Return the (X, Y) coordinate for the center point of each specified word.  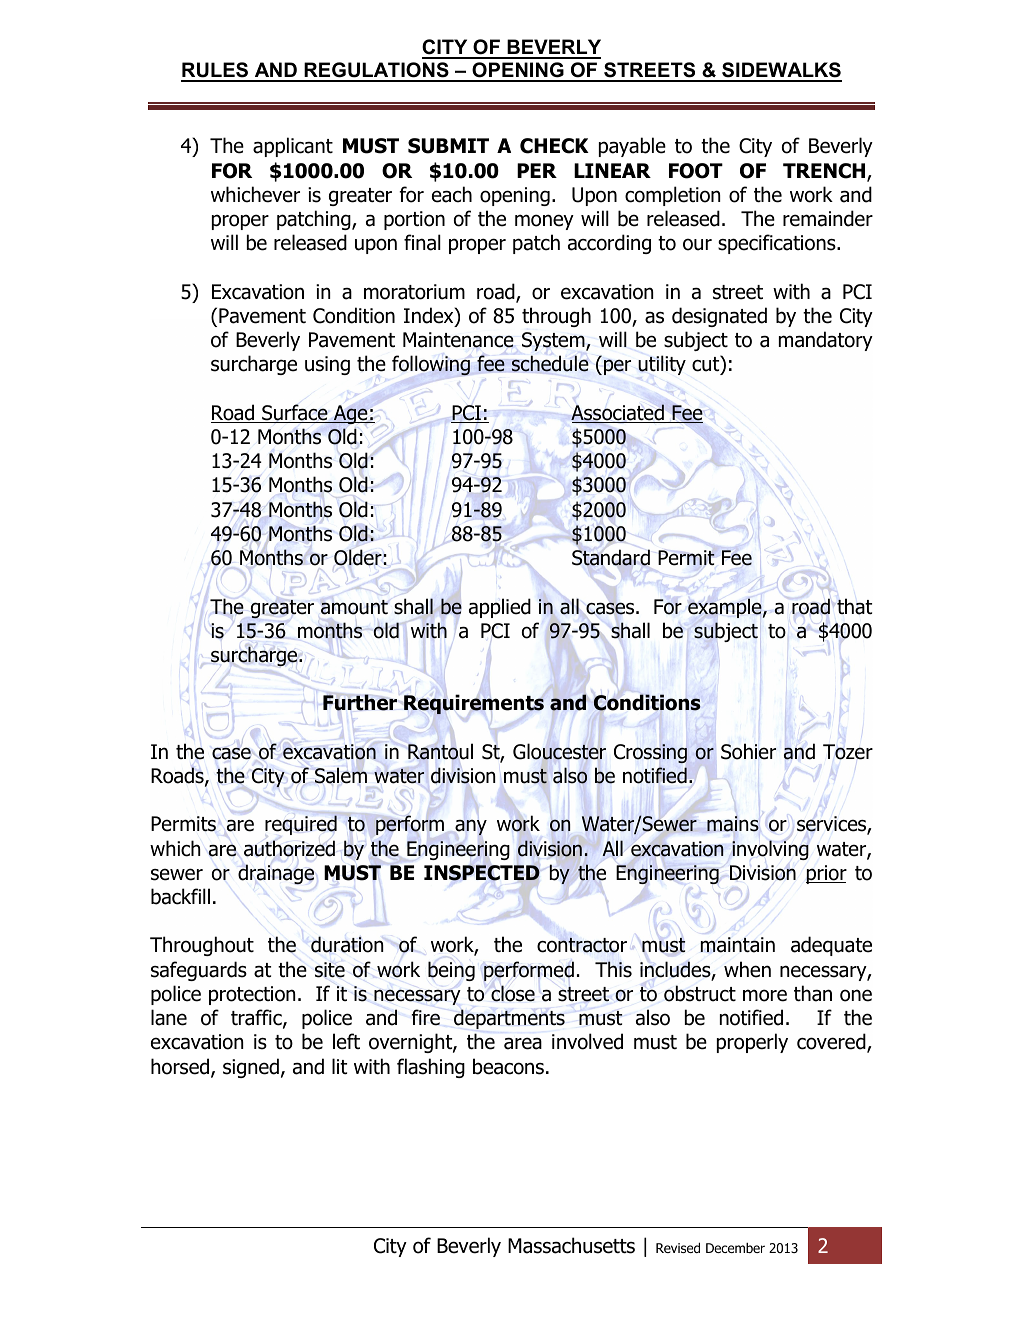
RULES (216, 71)
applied (500, 608)
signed (251, 1068)
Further (360, 702)
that (854, 606)
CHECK (554, 146)
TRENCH (825, 172)
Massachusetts (571, 1245)
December (735, 1248)
